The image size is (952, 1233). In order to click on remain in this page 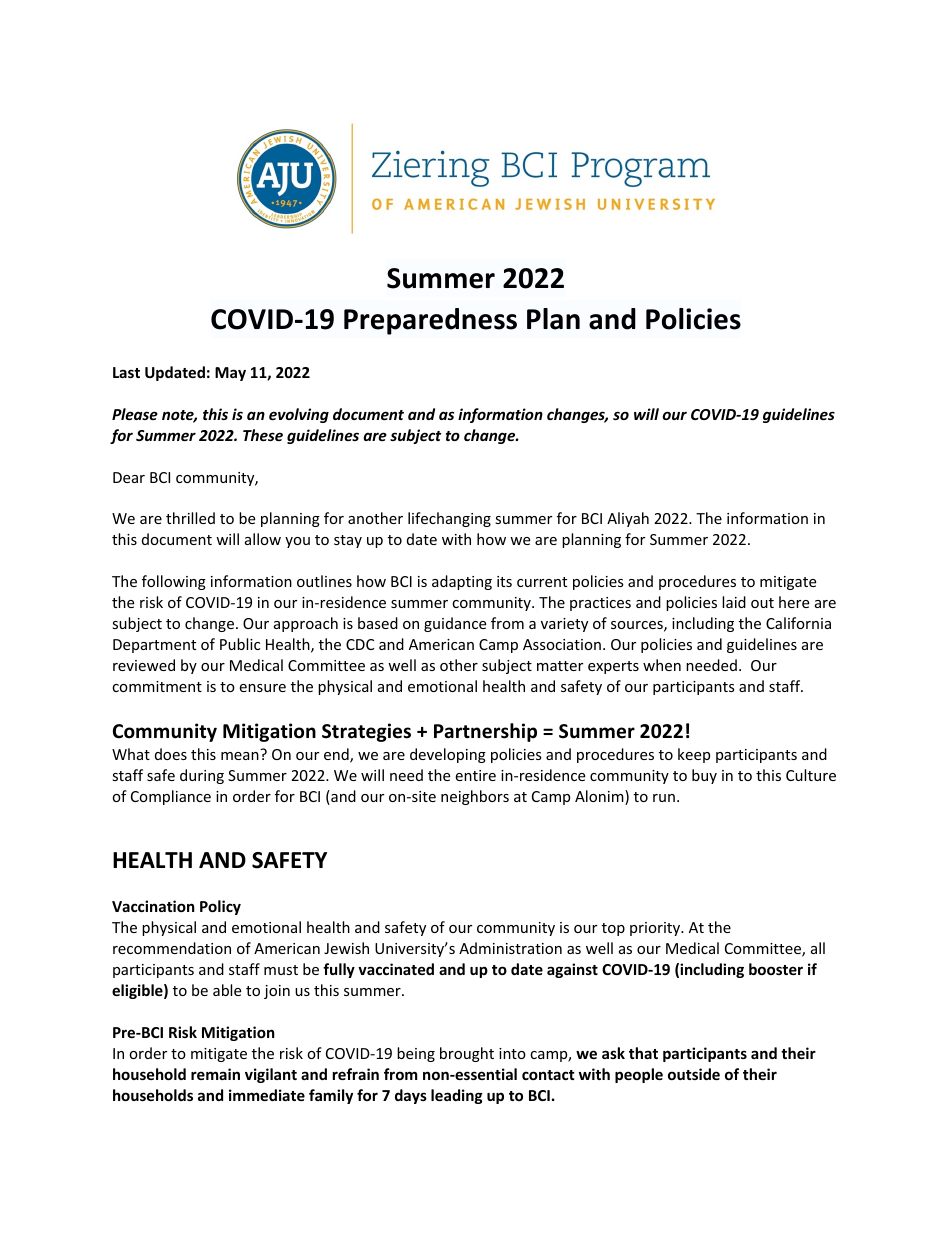, I will do `click(215, 1074)`.
